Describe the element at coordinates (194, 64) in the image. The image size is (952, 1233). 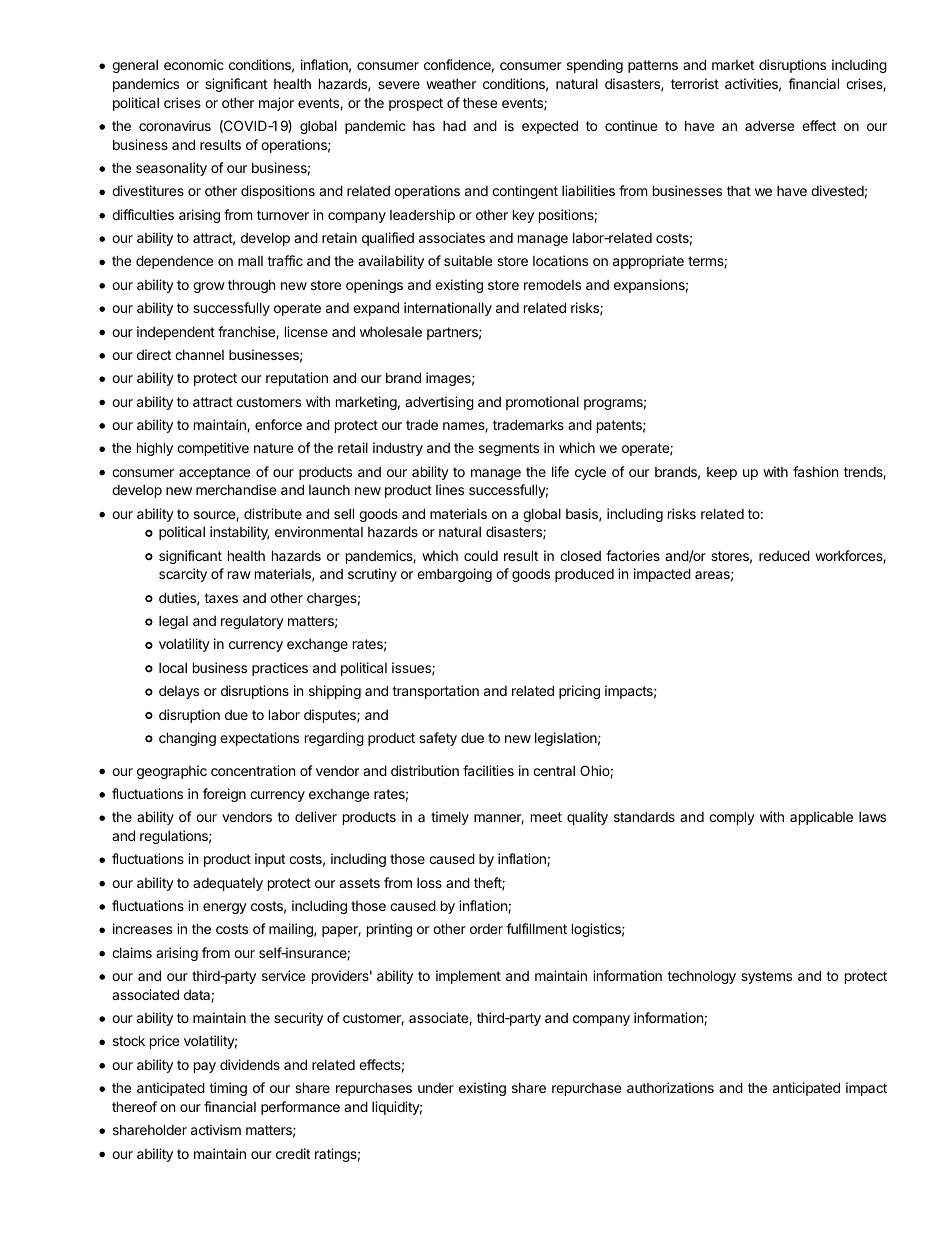
I see `economic` at that location.
